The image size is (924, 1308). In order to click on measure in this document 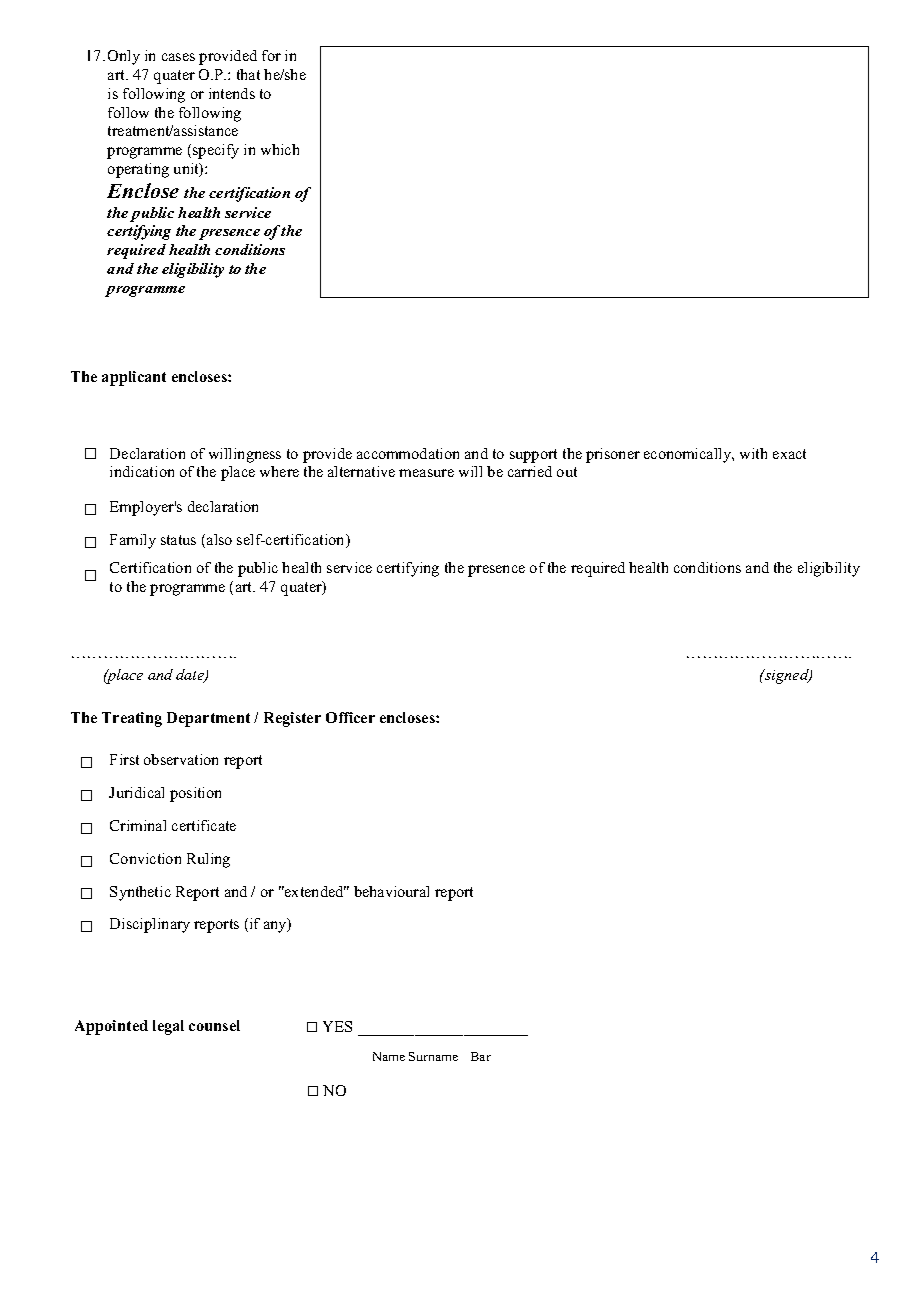, I will do `click(426, 473)`.
